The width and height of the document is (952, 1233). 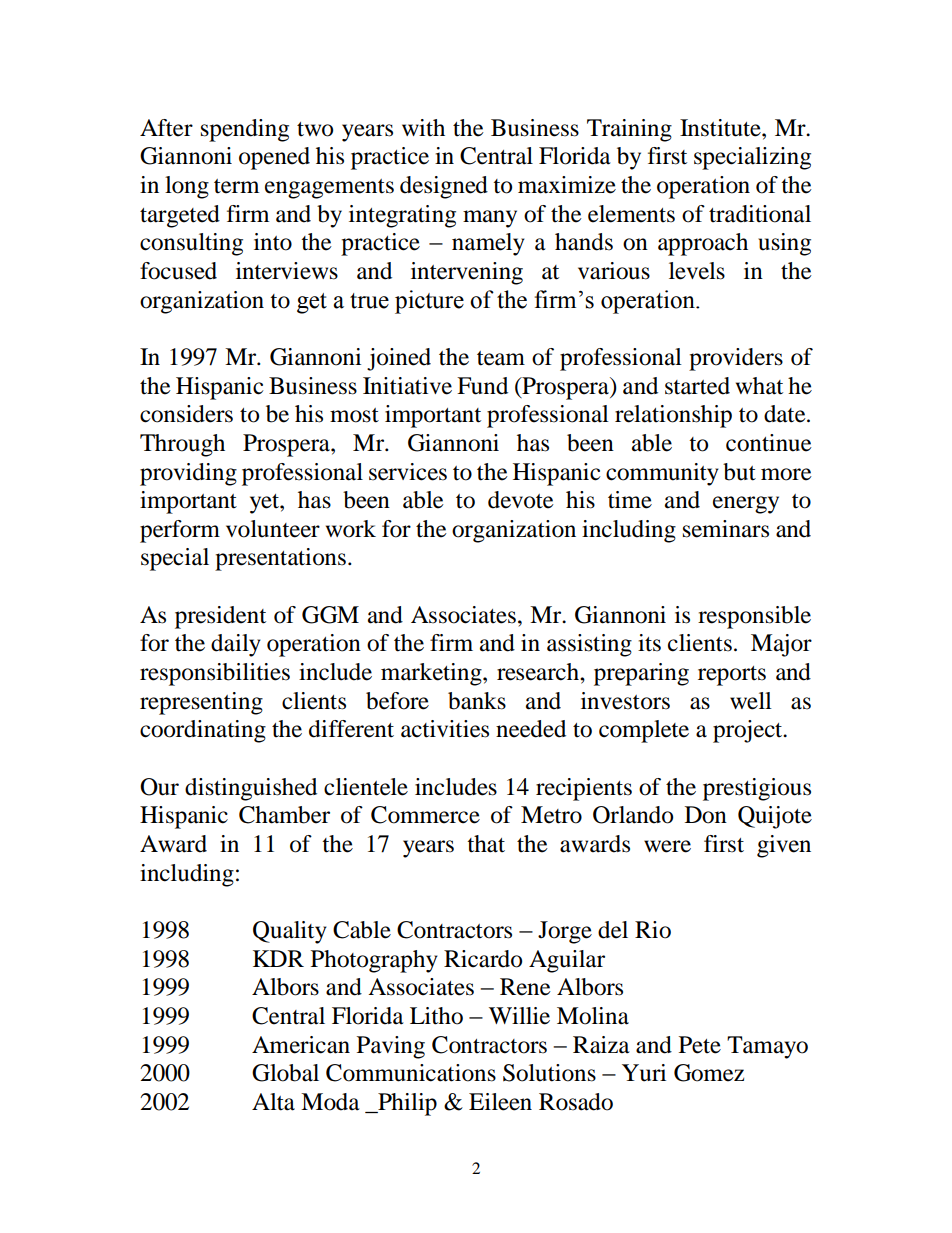 I want to click on Institute, so click(x=721, y=128).
